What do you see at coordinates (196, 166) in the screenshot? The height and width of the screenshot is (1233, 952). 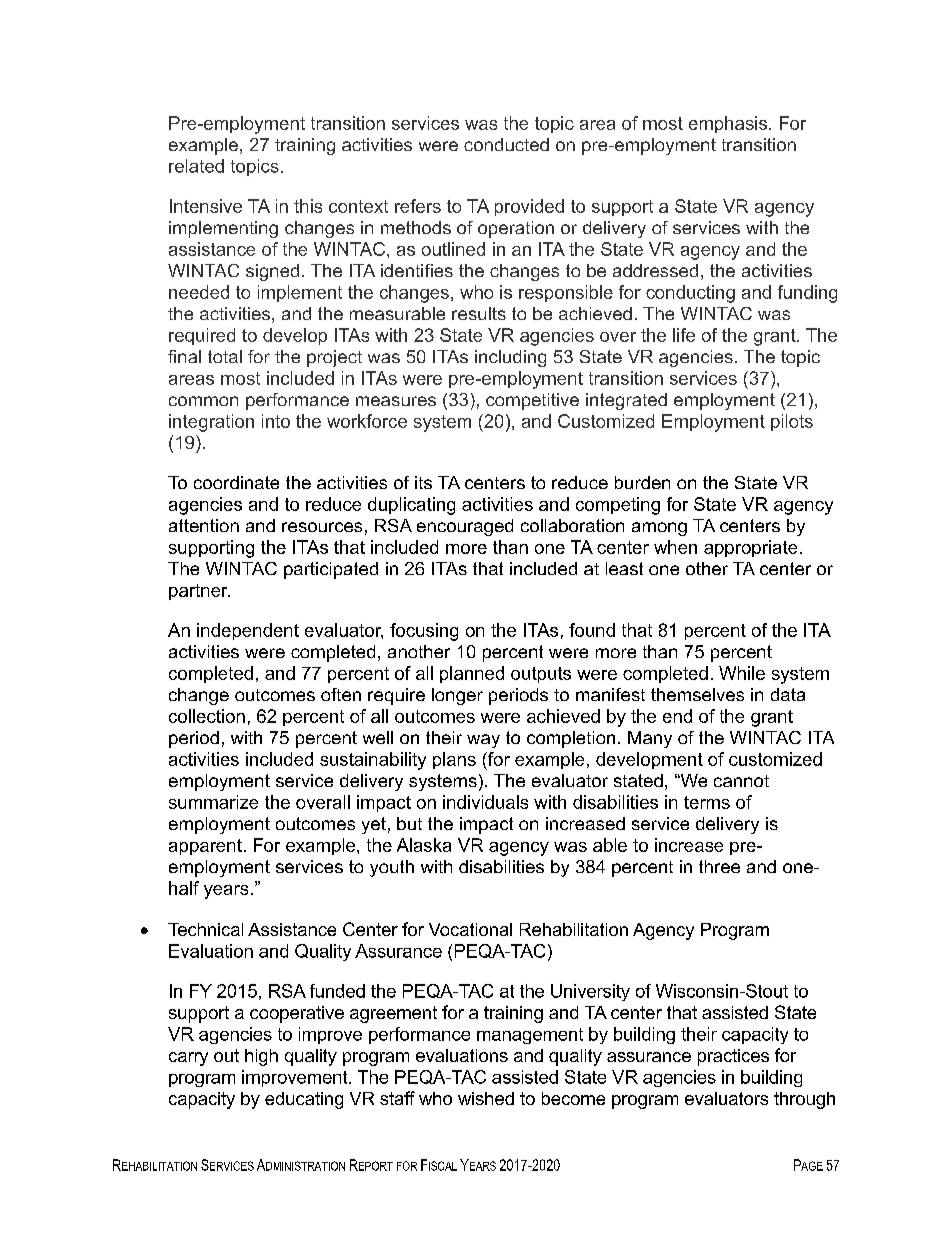 I see `related` at bounding box center [196, 166].
